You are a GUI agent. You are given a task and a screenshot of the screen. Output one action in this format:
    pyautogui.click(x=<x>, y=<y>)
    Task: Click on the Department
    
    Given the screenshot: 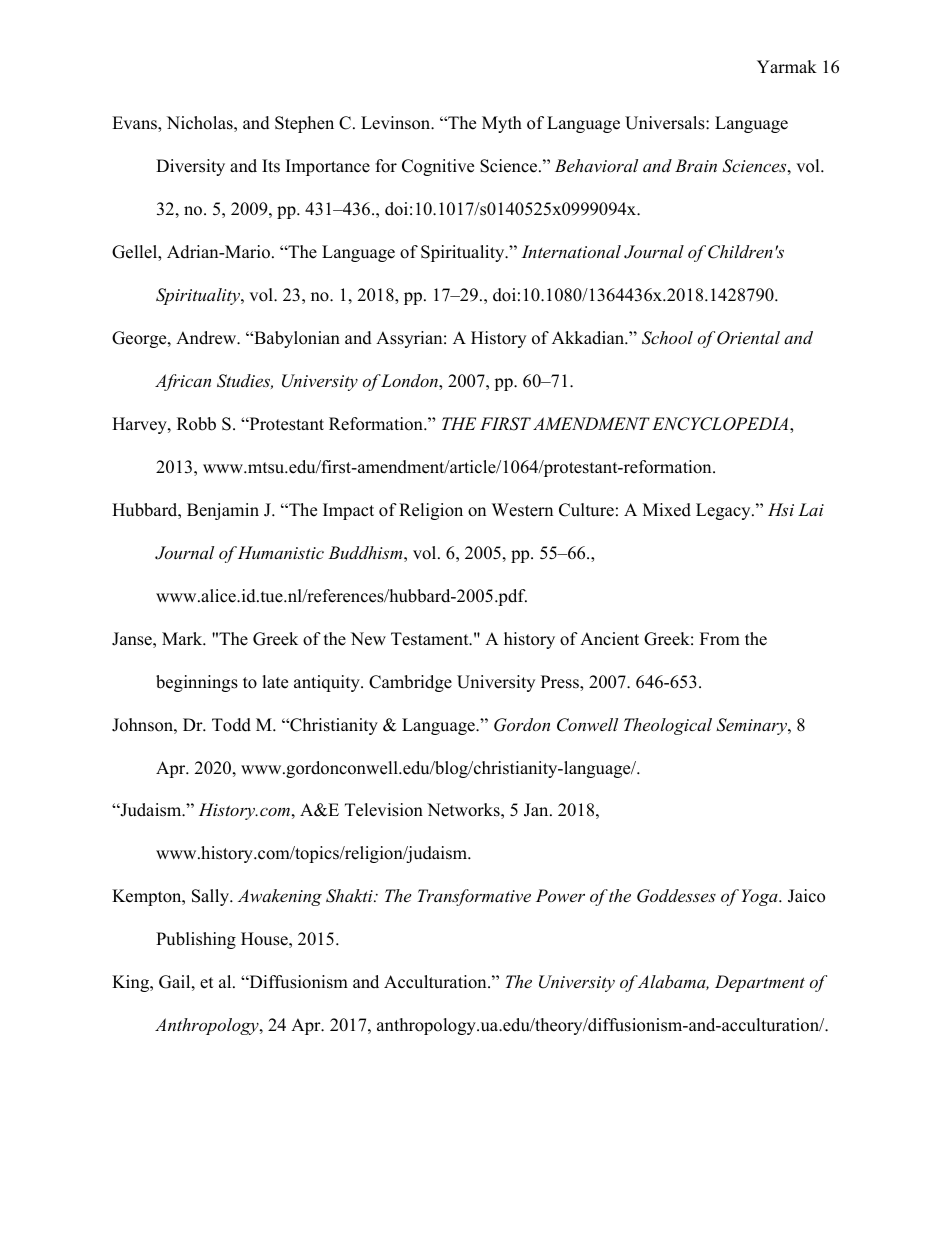 What is the action you would take?
    pyautogui.click(x=760, y=983)
